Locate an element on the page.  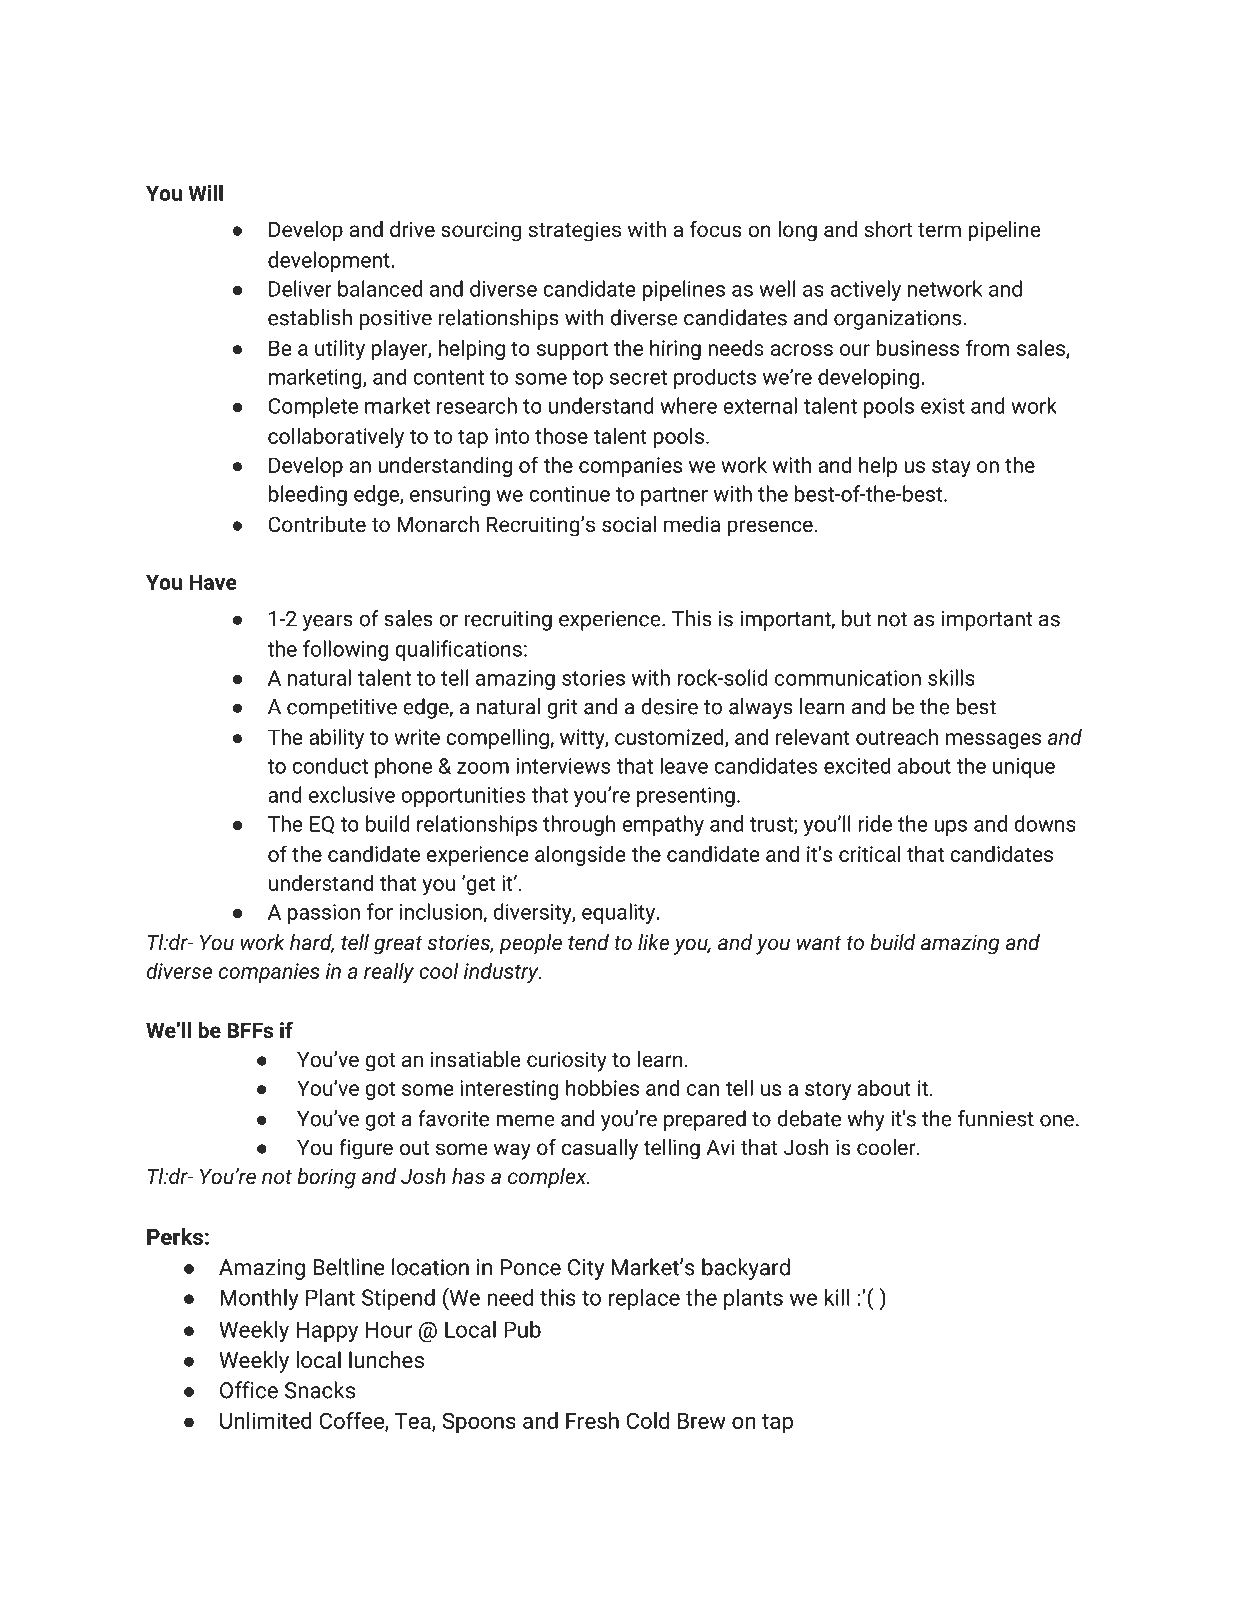
those is located at coordinates (561, 435).
